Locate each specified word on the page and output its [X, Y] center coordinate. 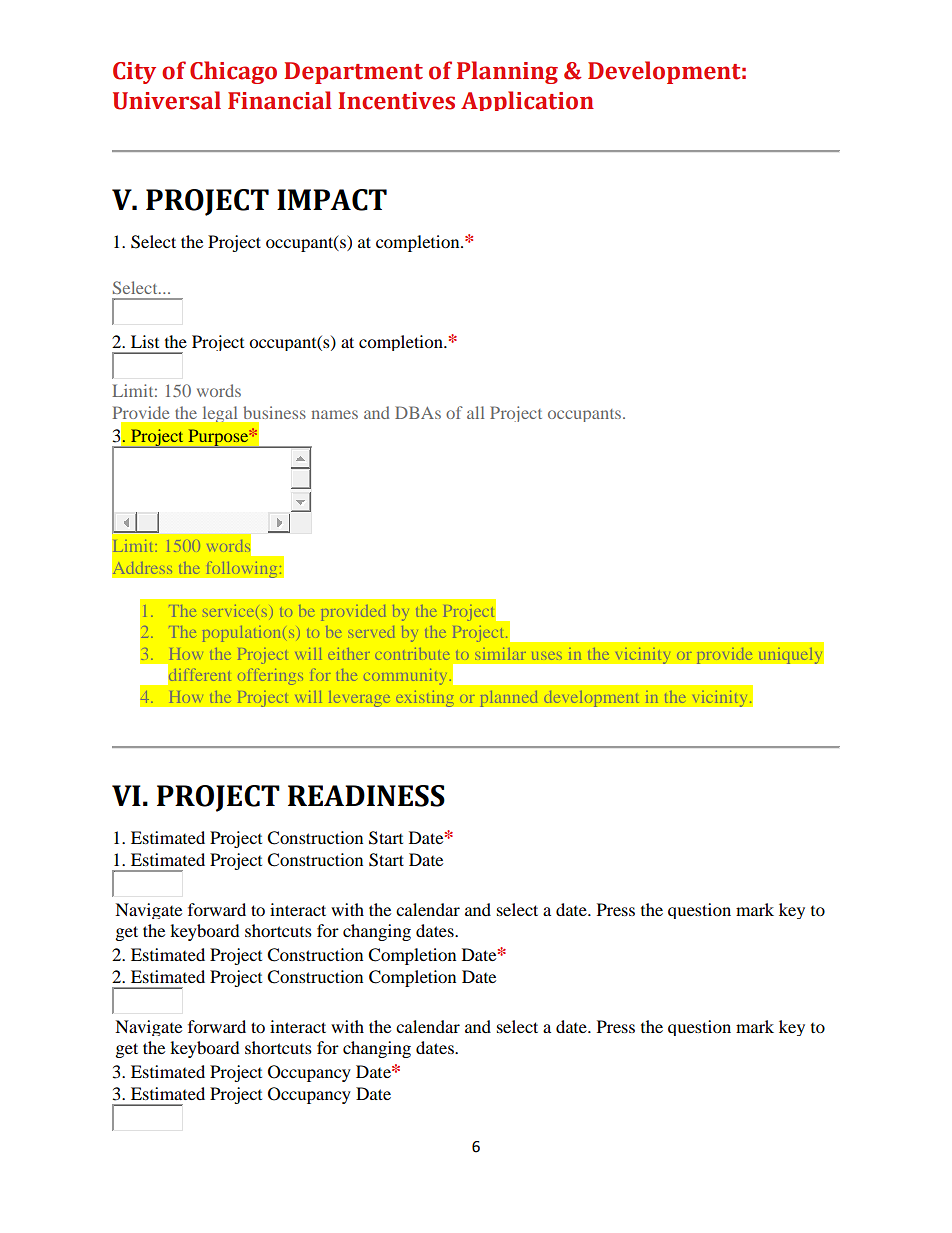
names [335, 414]
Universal [167, 100]
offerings [270, 677]
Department [353, 73]
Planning [507, 72]
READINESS [366, 796]
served [371, 632]
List [145, 341]
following [243, 569]
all [475, 412]
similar [500, 654]
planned [509, 698]
